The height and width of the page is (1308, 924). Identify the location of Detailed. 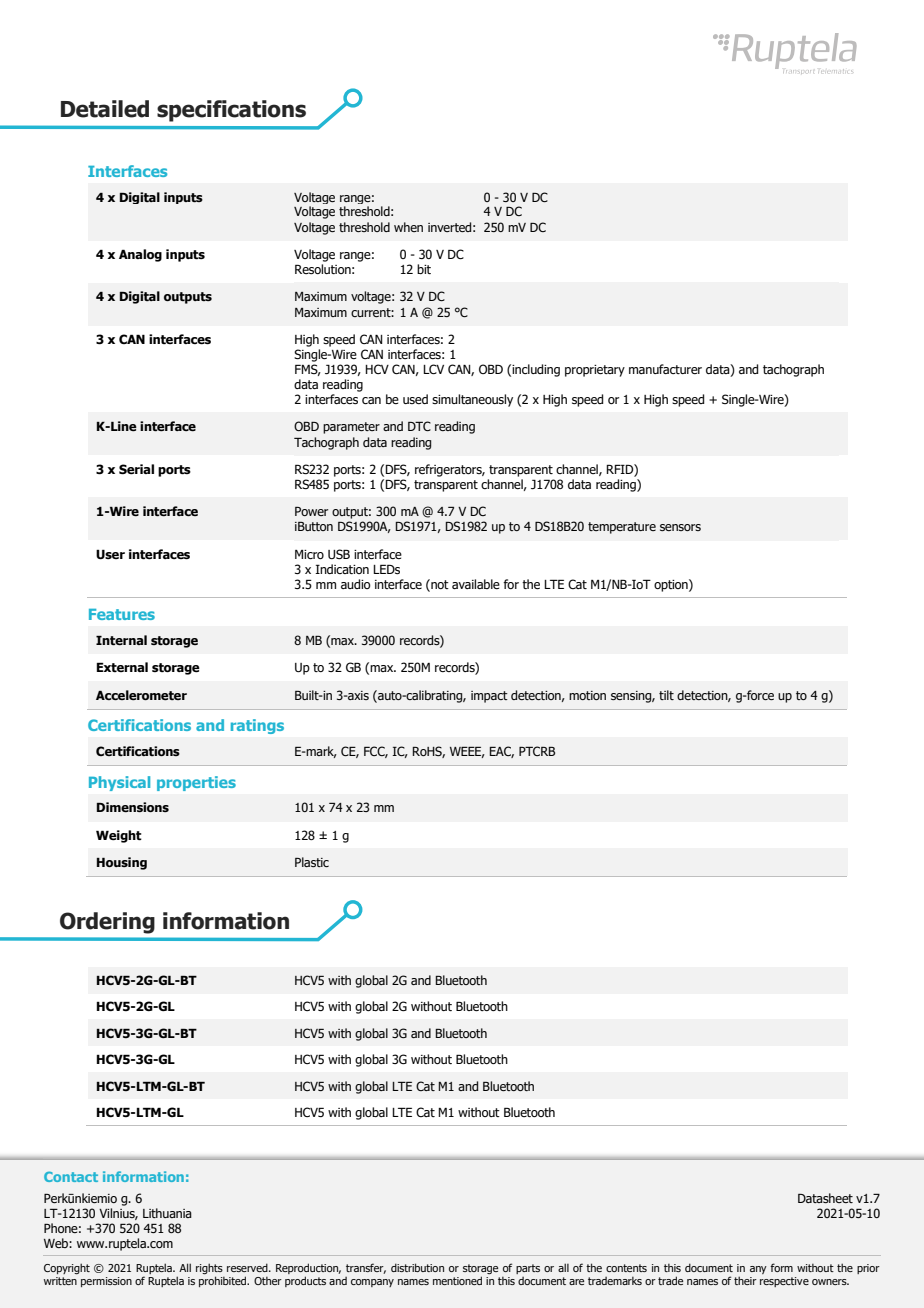
(105, 109).
